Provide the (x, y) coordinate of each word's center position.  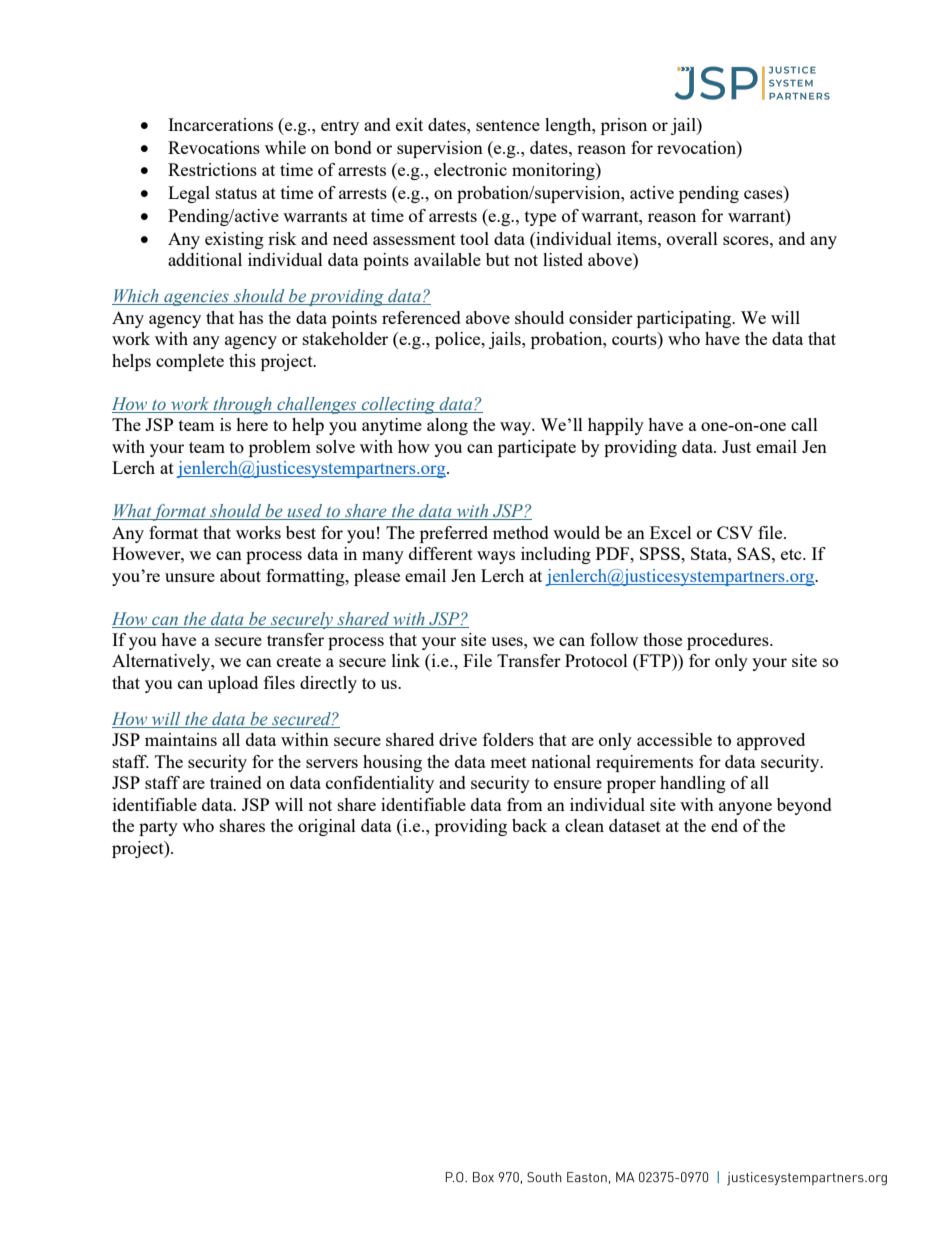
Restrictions (212, 169)
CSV (735, 532)
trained (236, 782)
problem (280, 448)
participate (537, 448)
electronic (470, 169)
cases (764, 196)
